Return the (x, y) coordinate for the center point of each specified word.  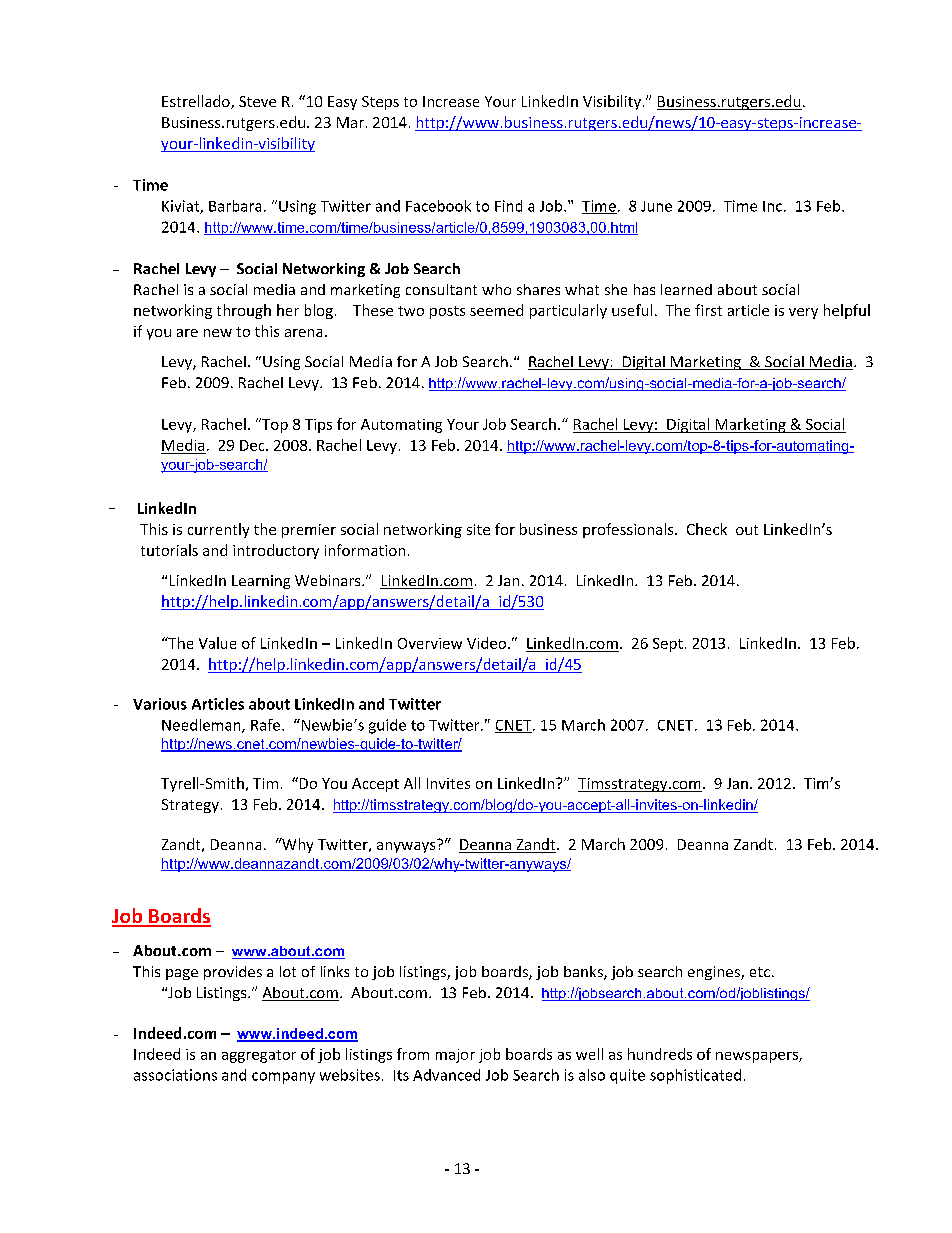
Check (707, 529)
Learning (261, 582)
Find (508, 206)
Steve (257, 101)
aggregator (259, 1056)
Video (488, 643)
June (656, 206)
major (455, 1056)
